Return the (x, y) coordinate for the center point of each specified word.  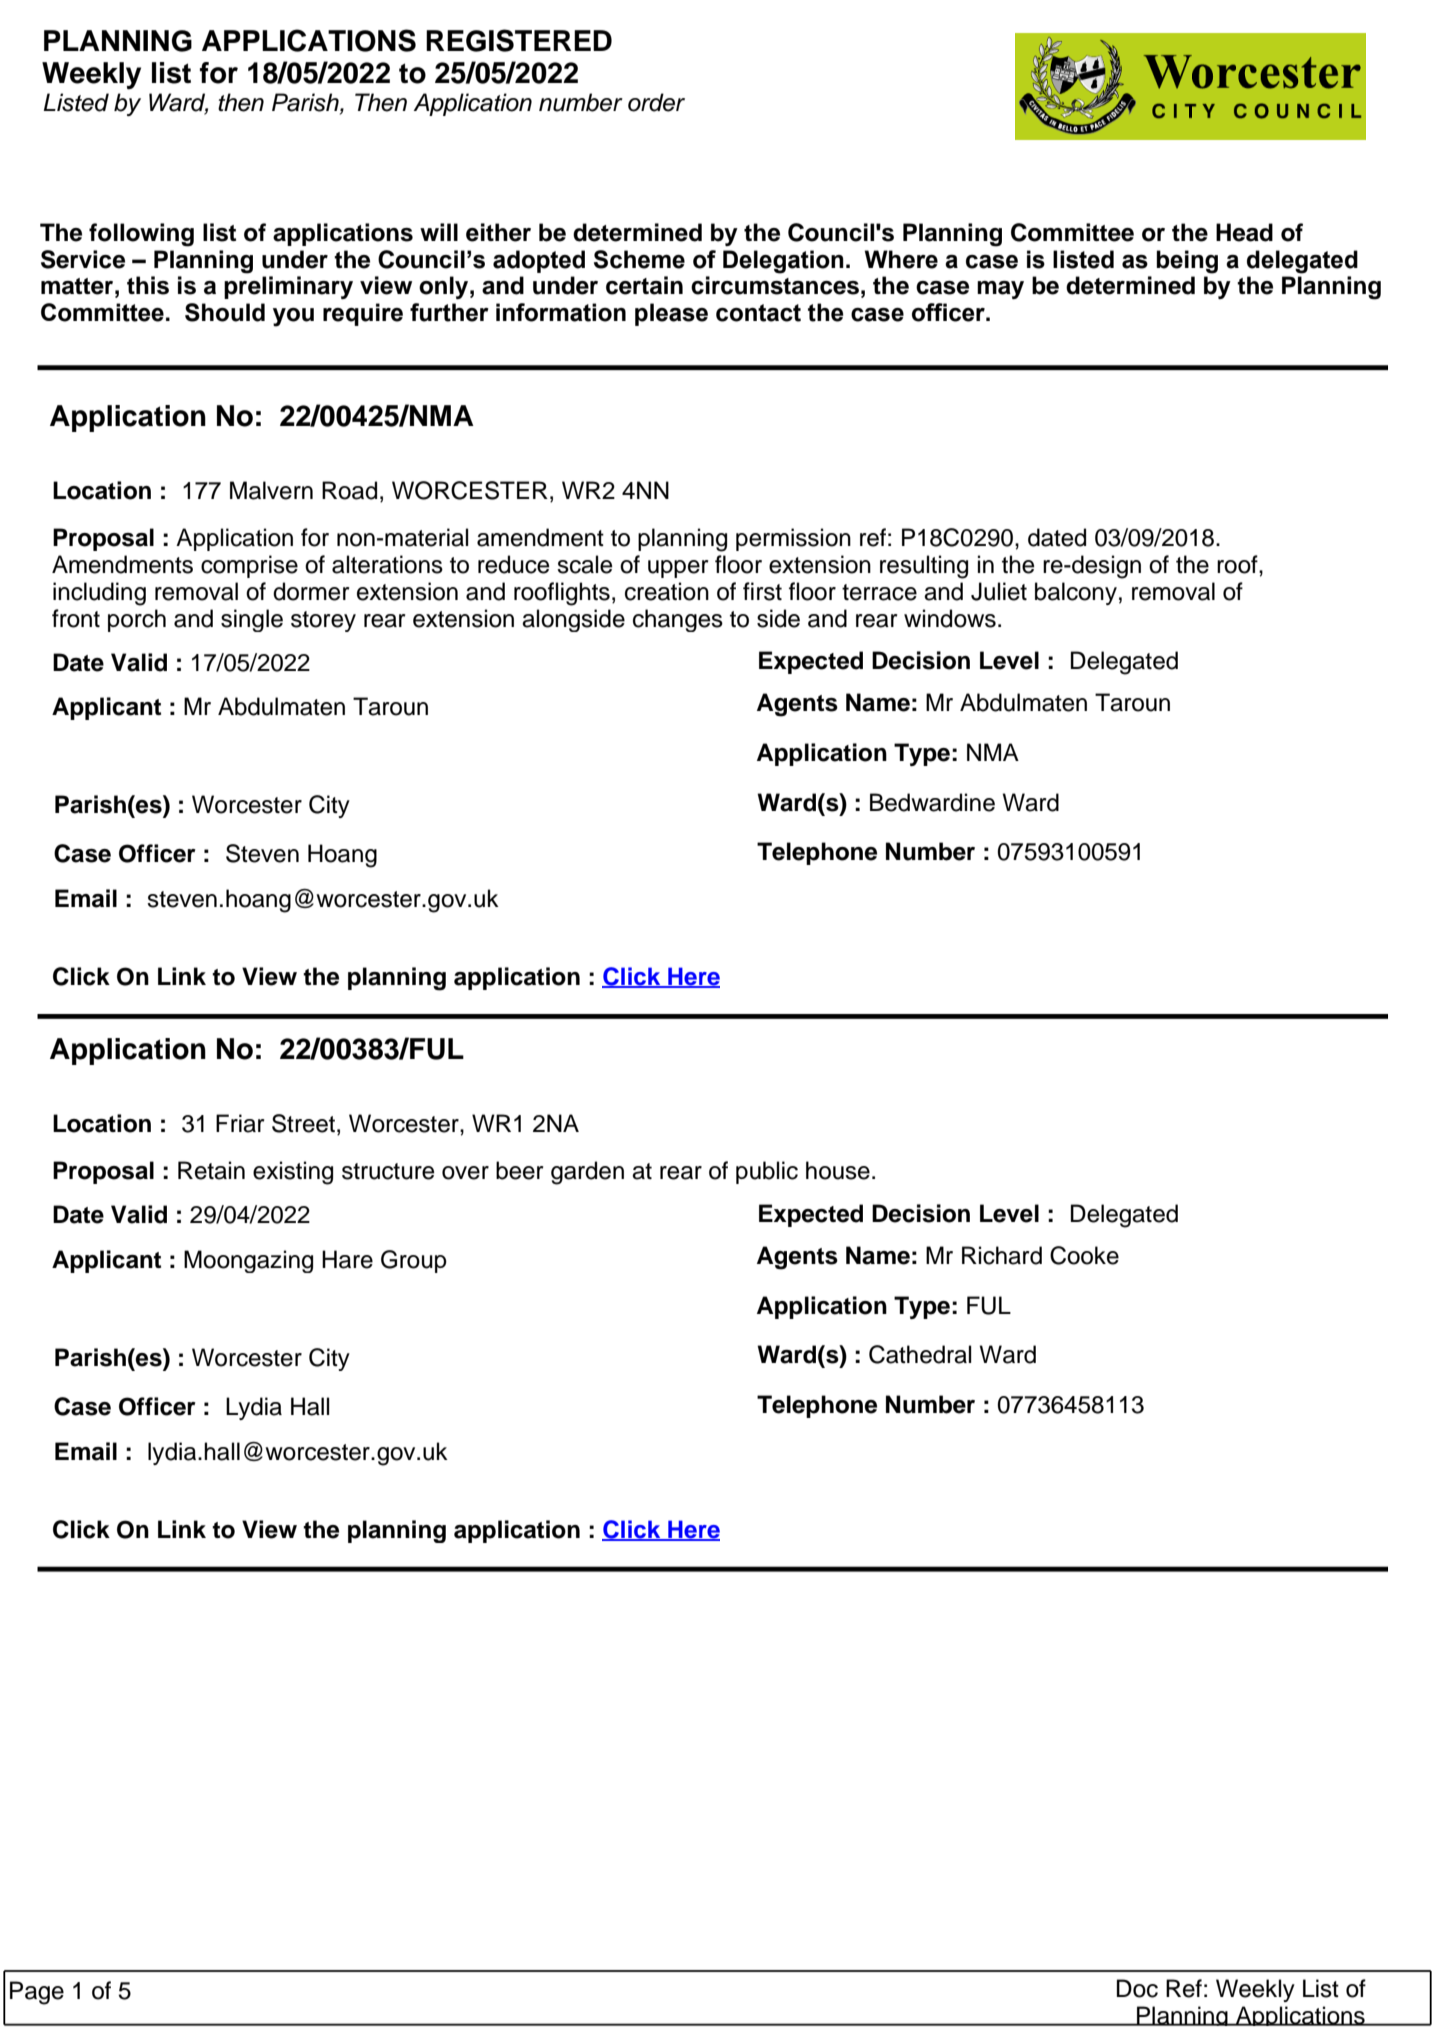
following (141, 235)
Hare (347, 1259)
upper (678, 569)
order (656, 102)
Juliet (999, 591)
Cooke (1084, 1255)
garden (587, 1173)
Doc (1137, 1988)
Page (37, 1993)
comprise (249, 566)
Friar (240, 1123)
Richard (1002, 1255)
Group (414, 1261)
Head (1244, 232)
